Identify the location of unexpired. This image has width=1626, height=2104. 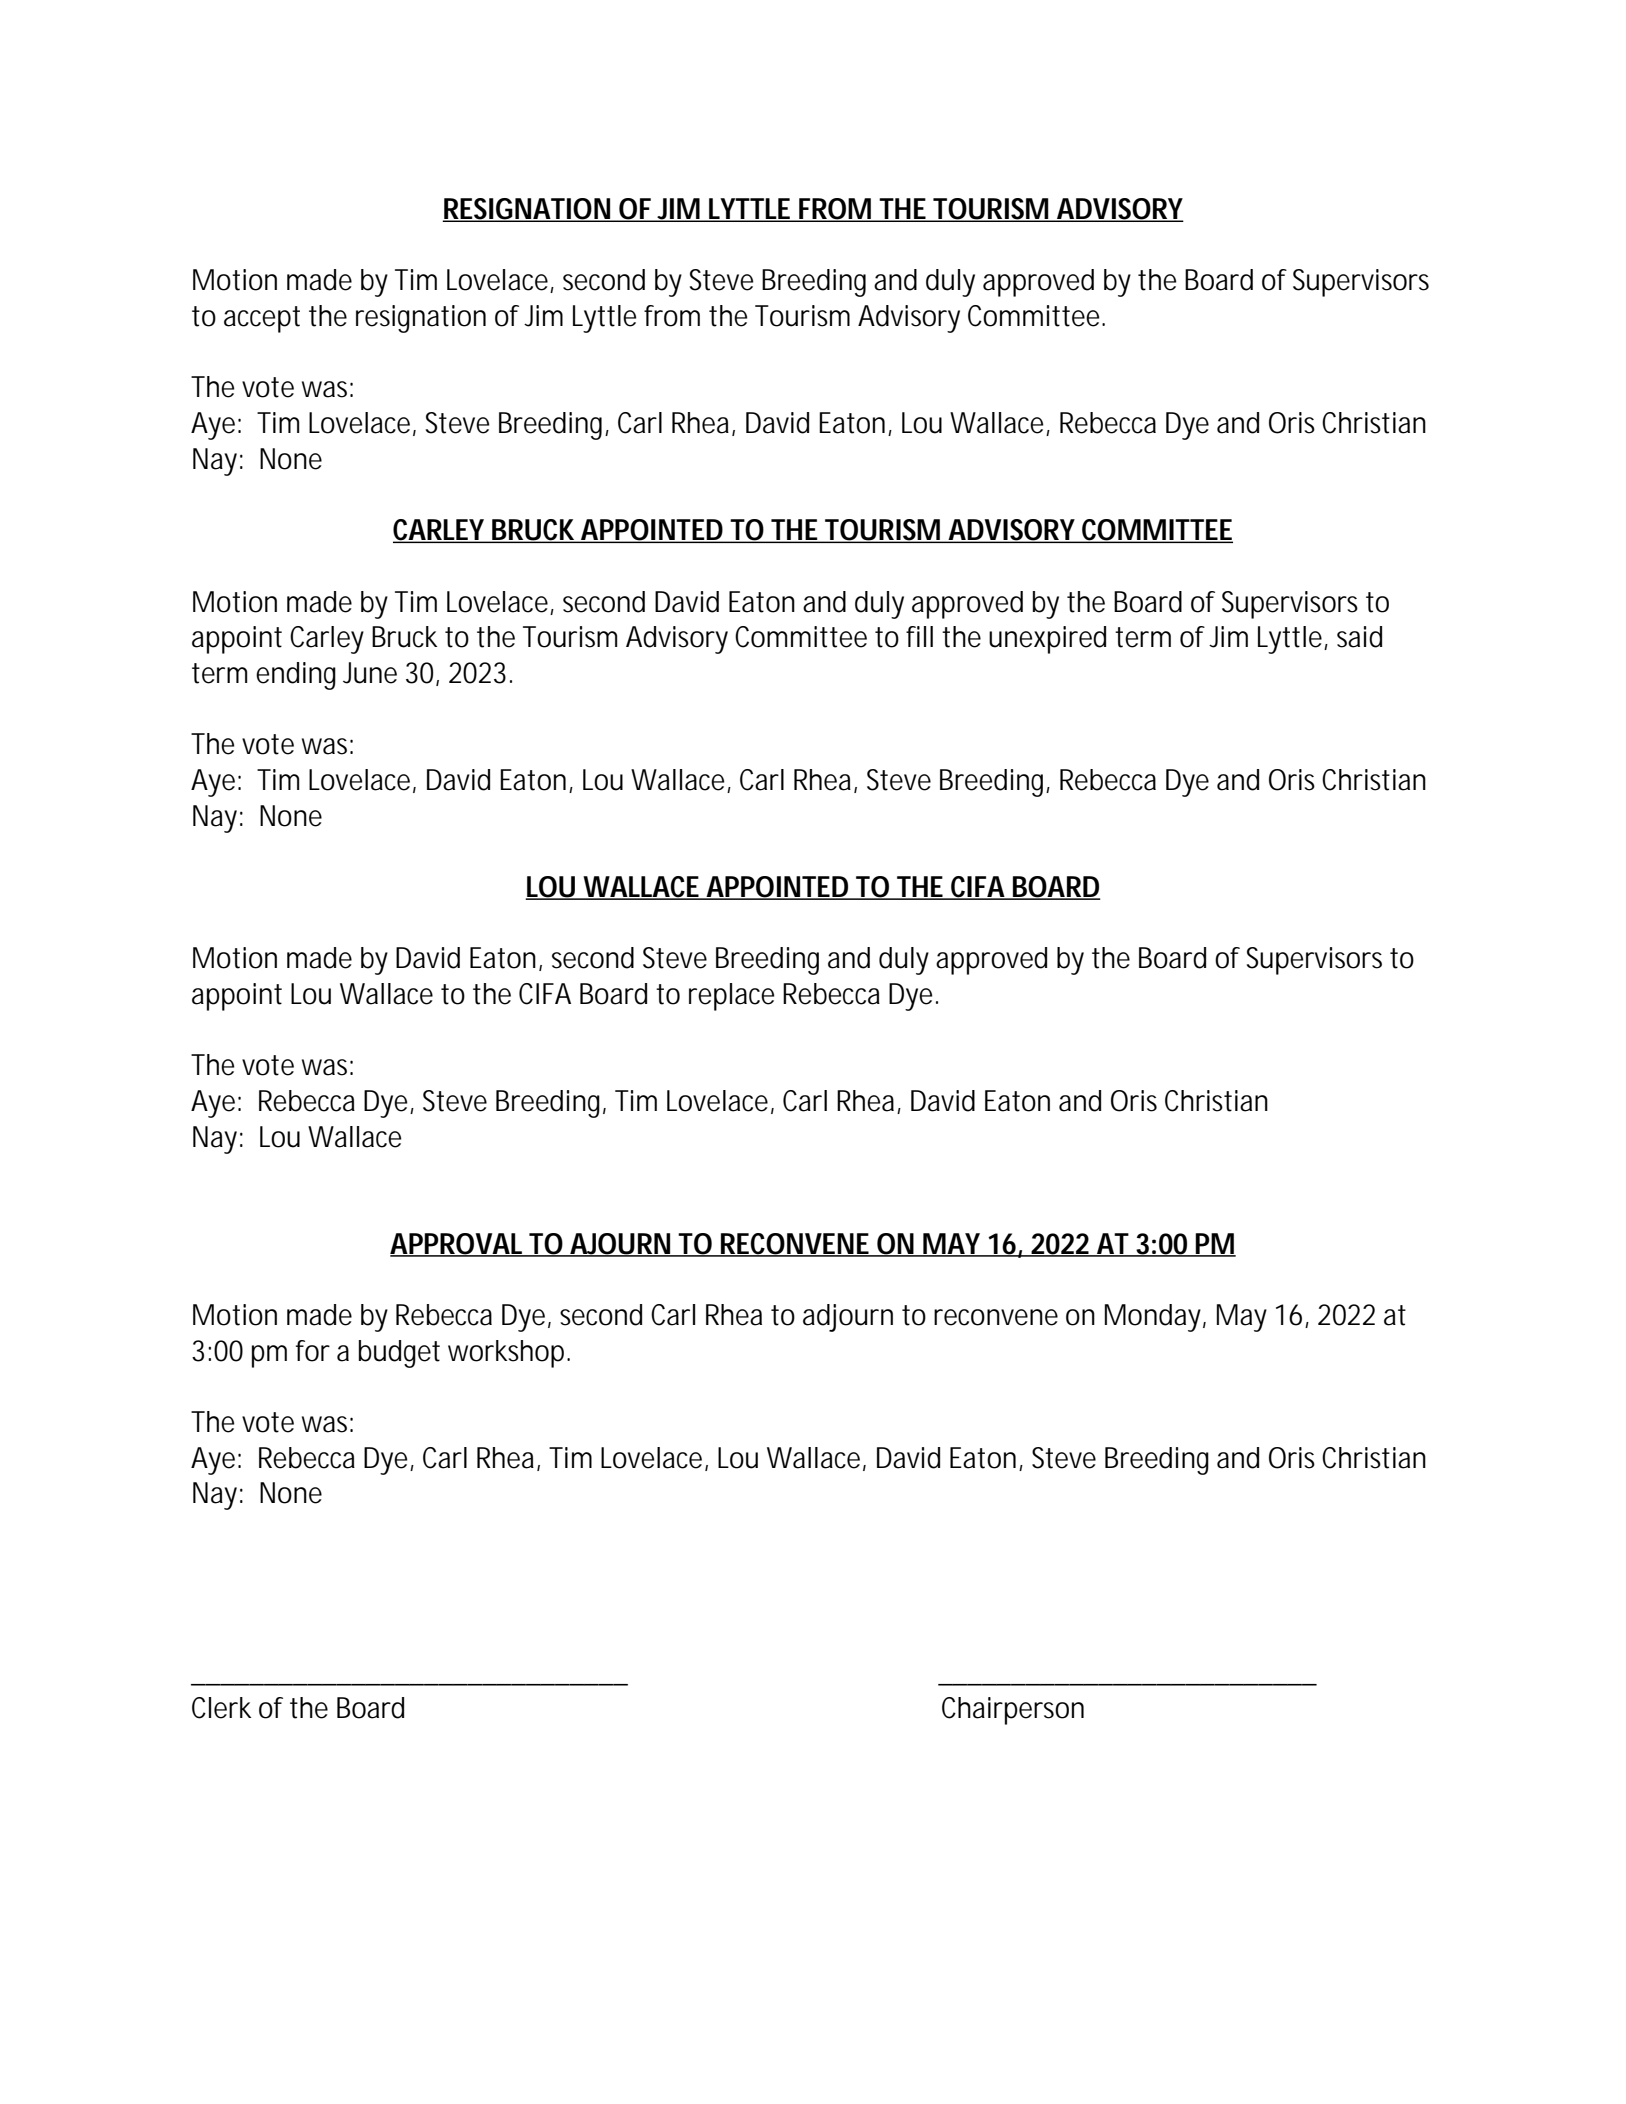
(1047, 640).
